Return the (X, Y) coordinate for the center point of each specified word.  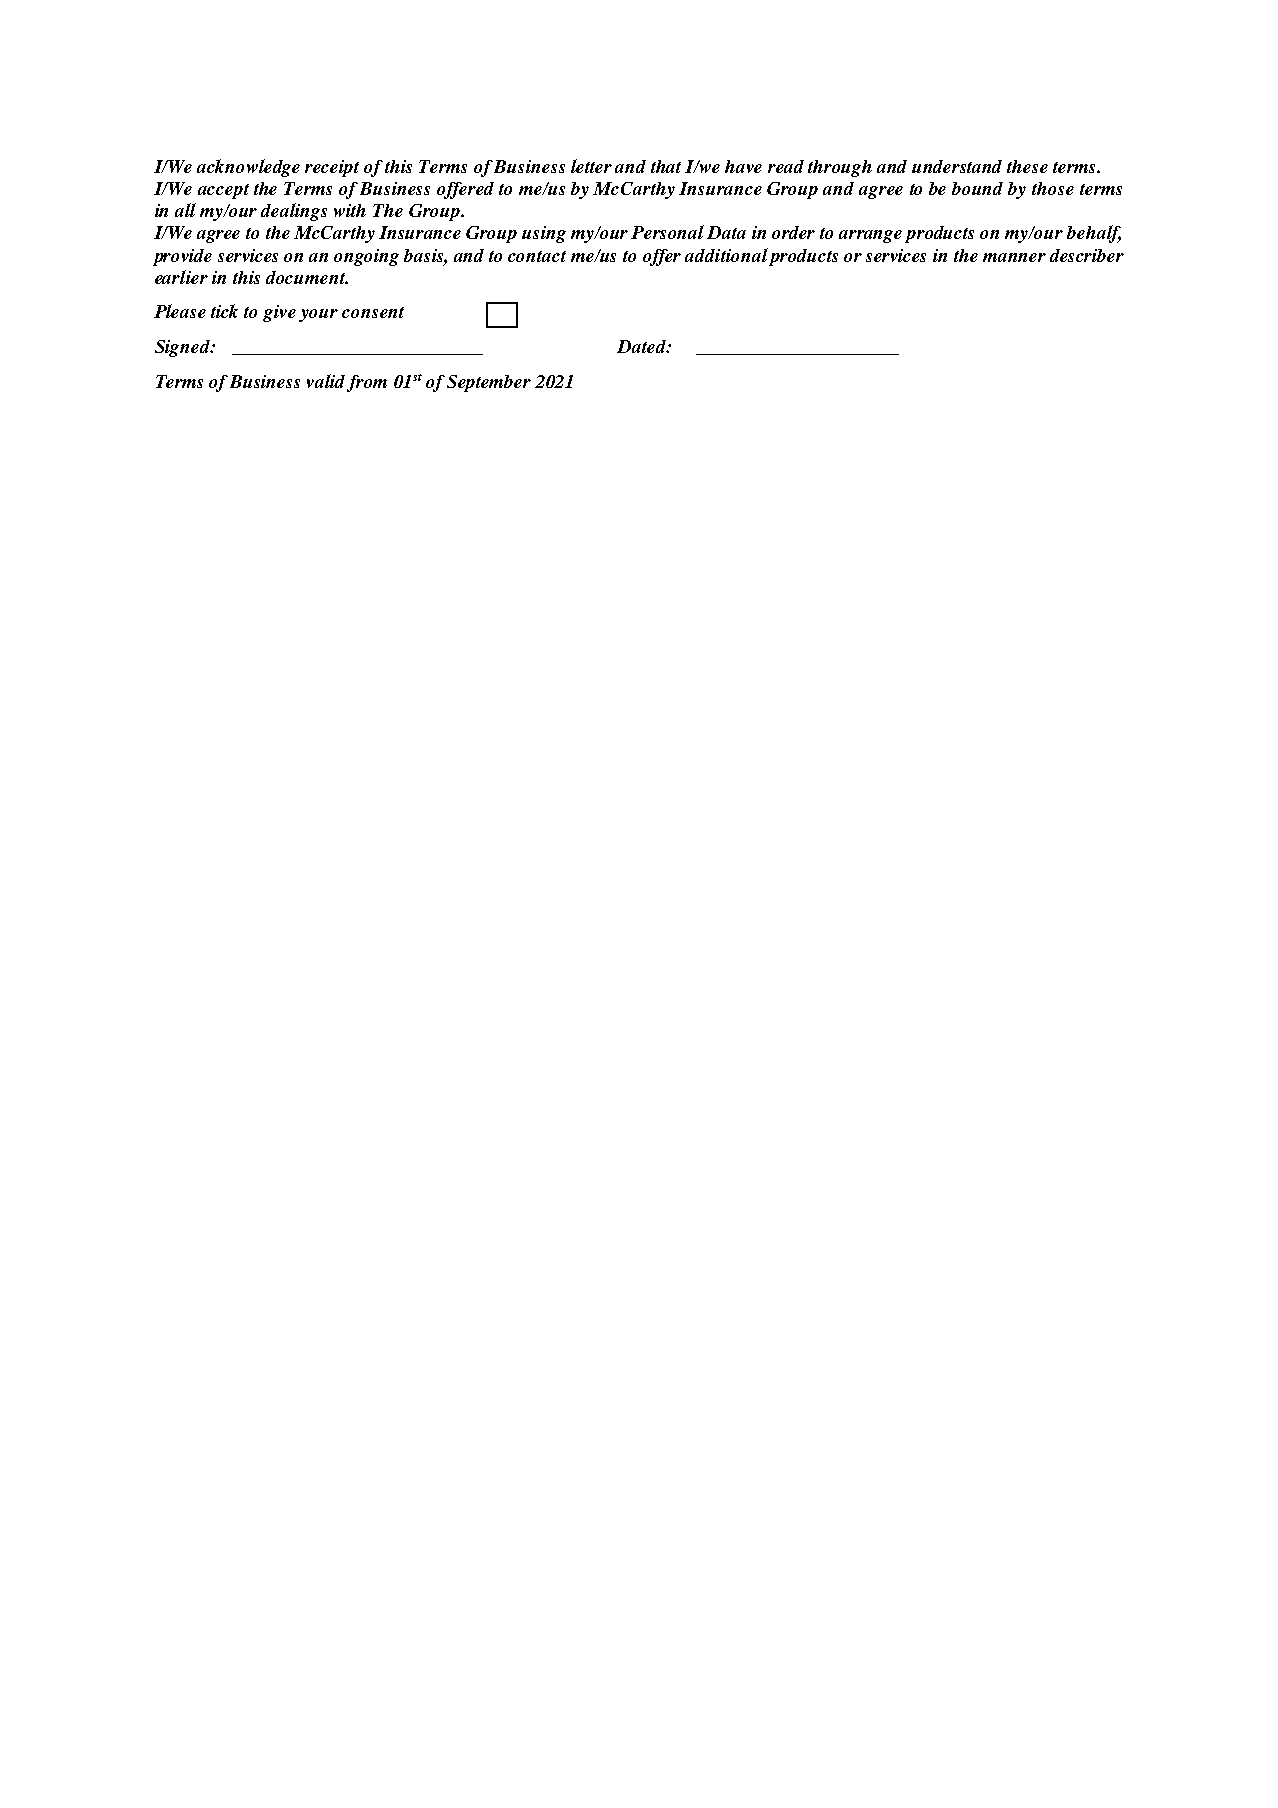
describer (1087, 255)
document (307, 277)
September (489, 383)
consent (373, 312)
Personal (667, 232)
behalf (1094, 234)
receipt (332, 168)
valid (326, 381)
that (666, 166)
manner (1014, 257)
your (318, 315)
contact (537, 256)
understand (957, 166)
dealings (294, 212)
